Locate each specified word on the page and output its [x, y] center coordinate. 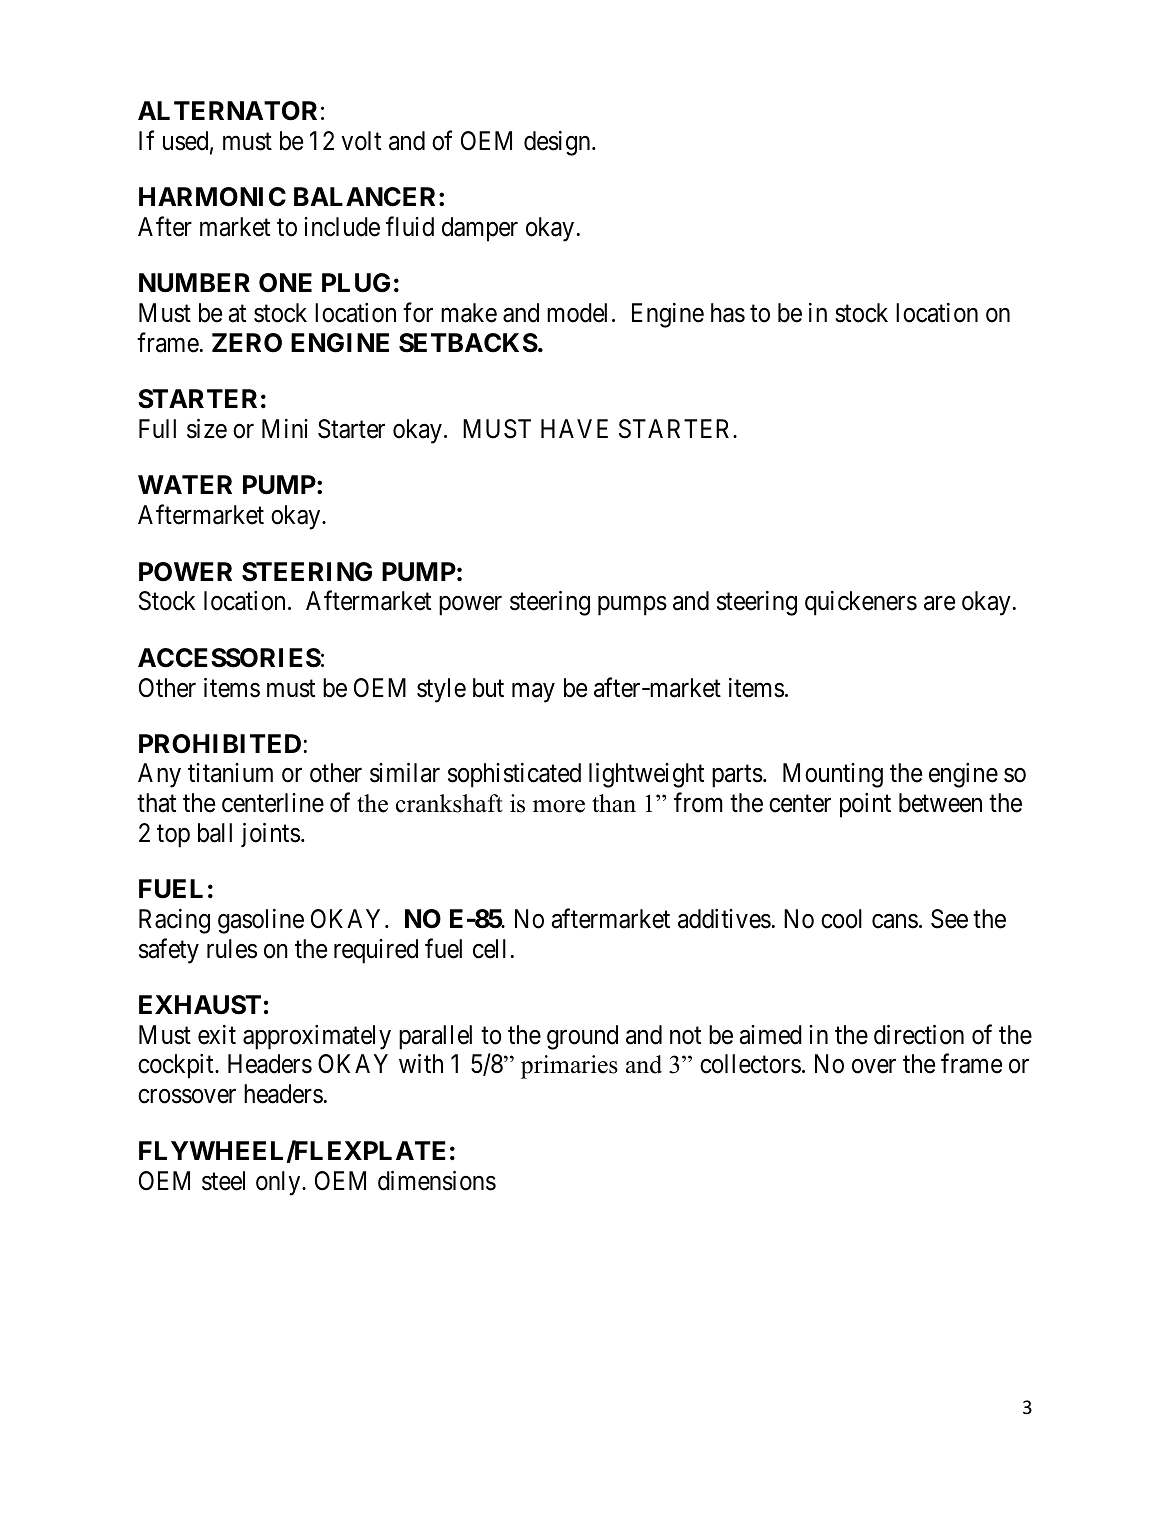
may [533, 693]
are [939, 604]
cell [489, 949]
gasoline [261, 921]
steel [223, 1181]
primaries [569, 1067]
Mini [285, 428]
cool [841, 919]
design [558, 143]
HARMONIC [212, 197]
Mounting [833, 775]
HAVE [574, 428]
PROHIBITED [220, 744]
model [577, 313]
